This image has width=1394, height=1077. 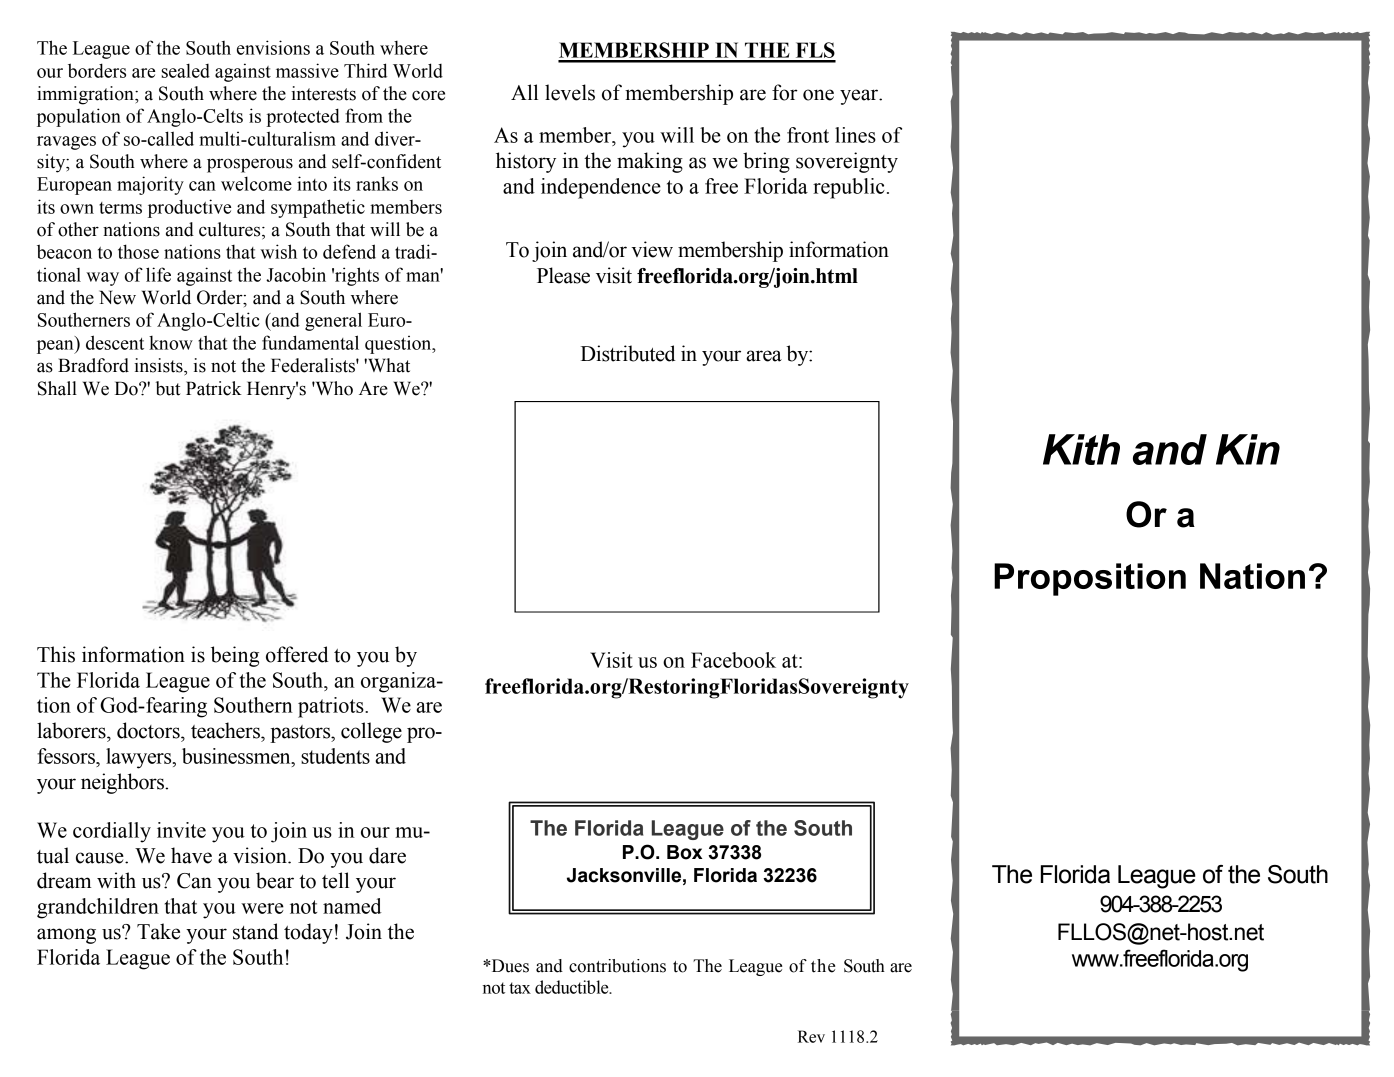 I want to click on Take, so click(x=158, y=931).
